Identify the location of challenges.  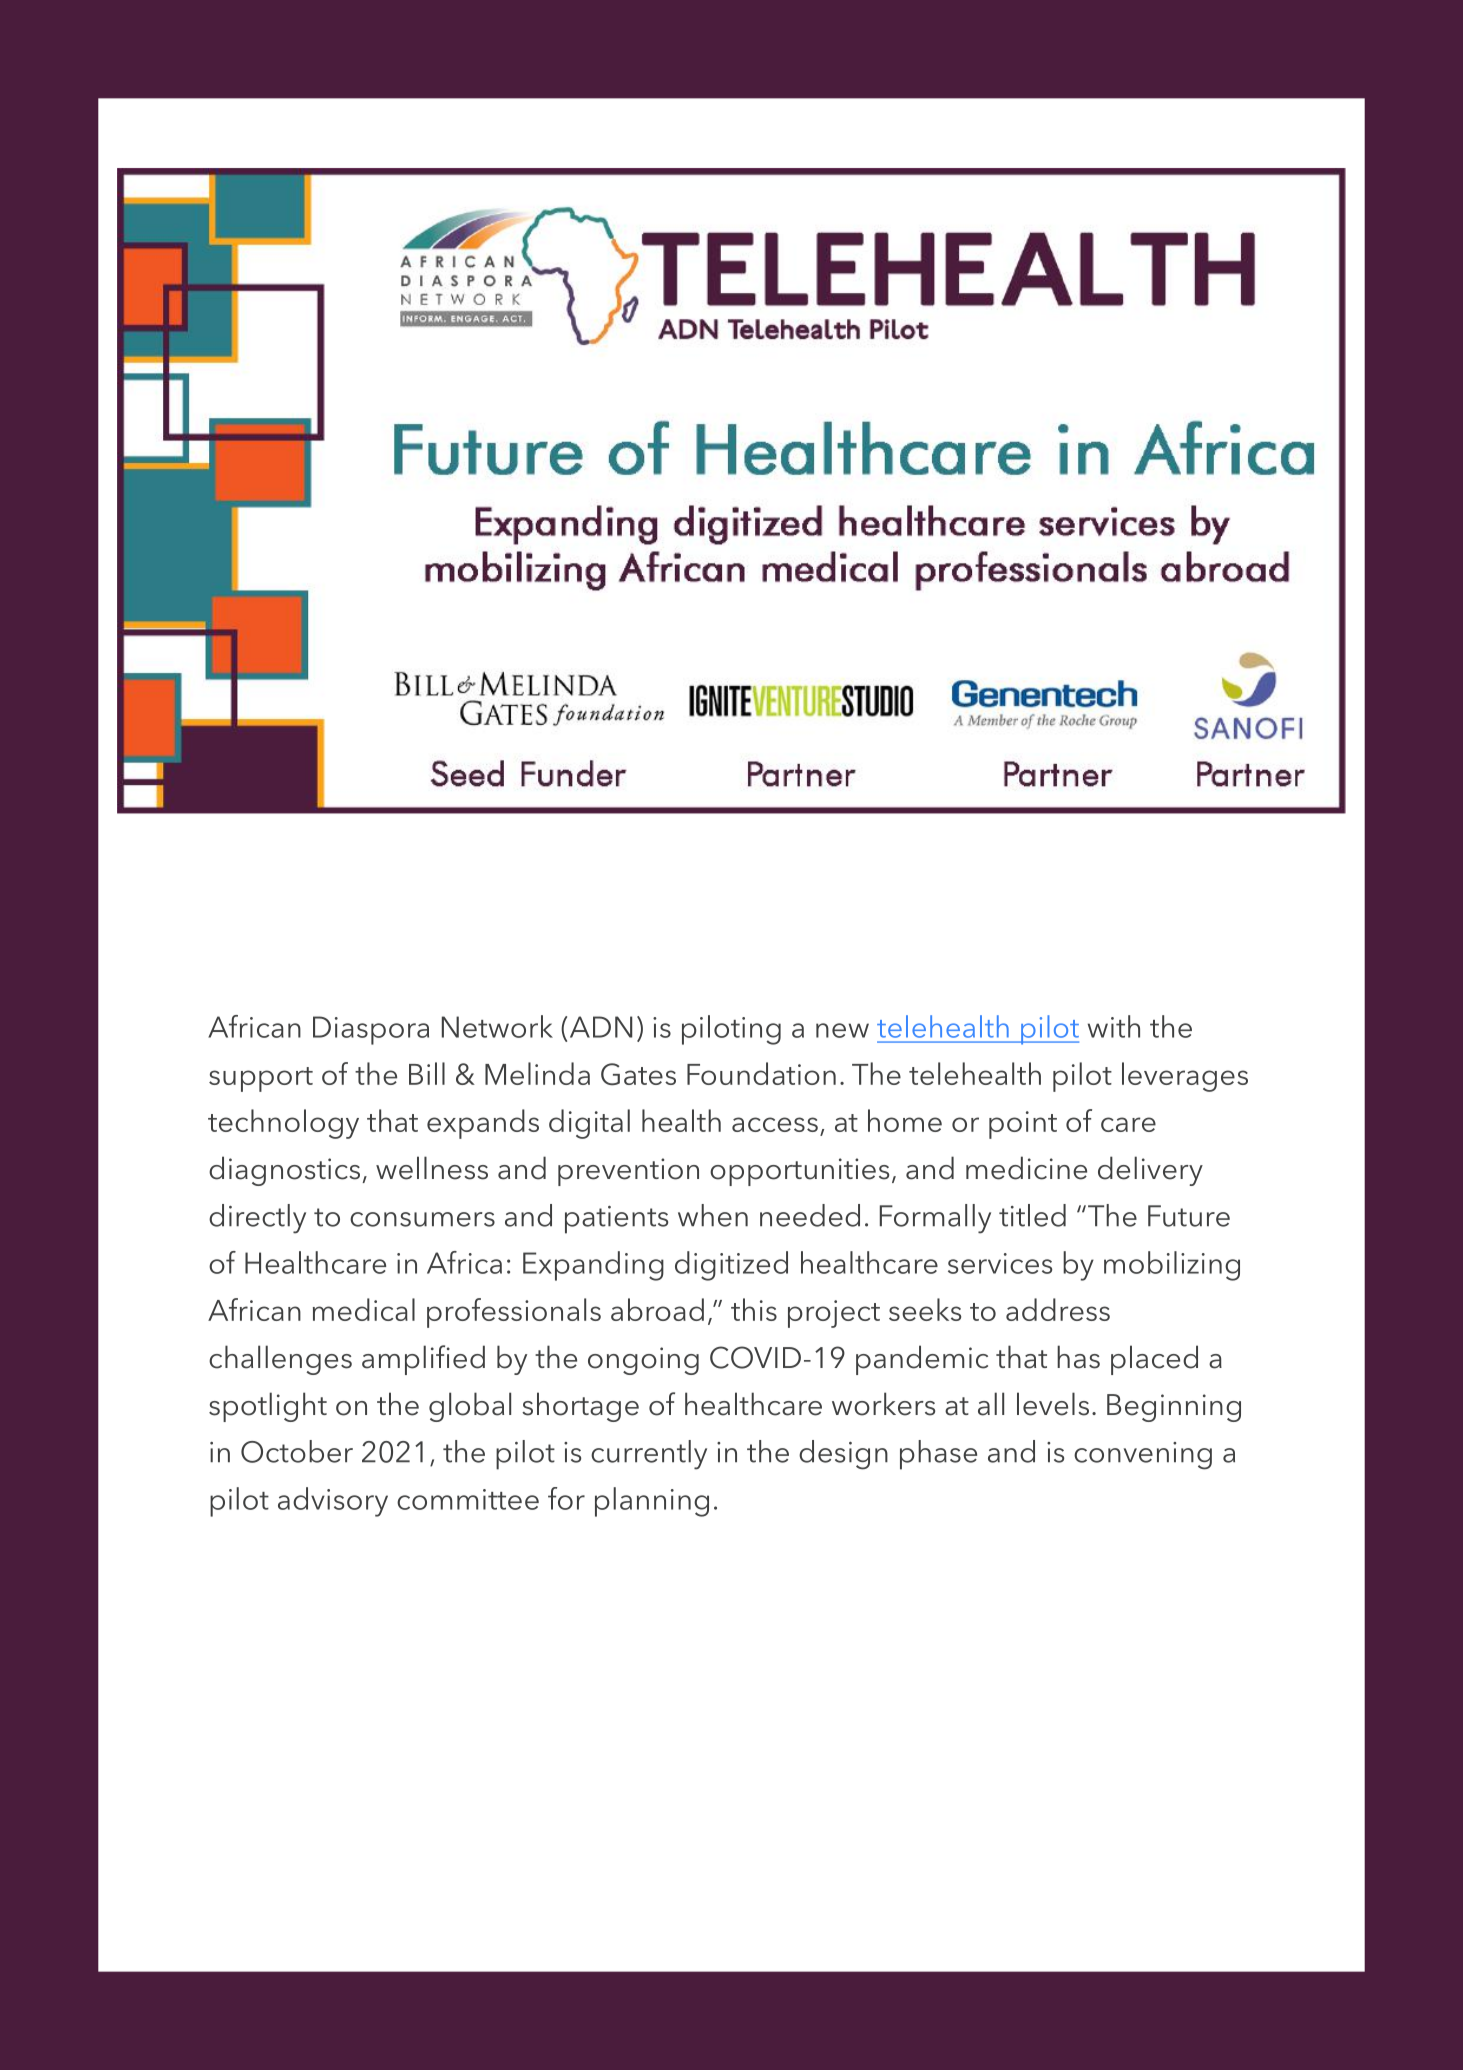
(280, 1360).
